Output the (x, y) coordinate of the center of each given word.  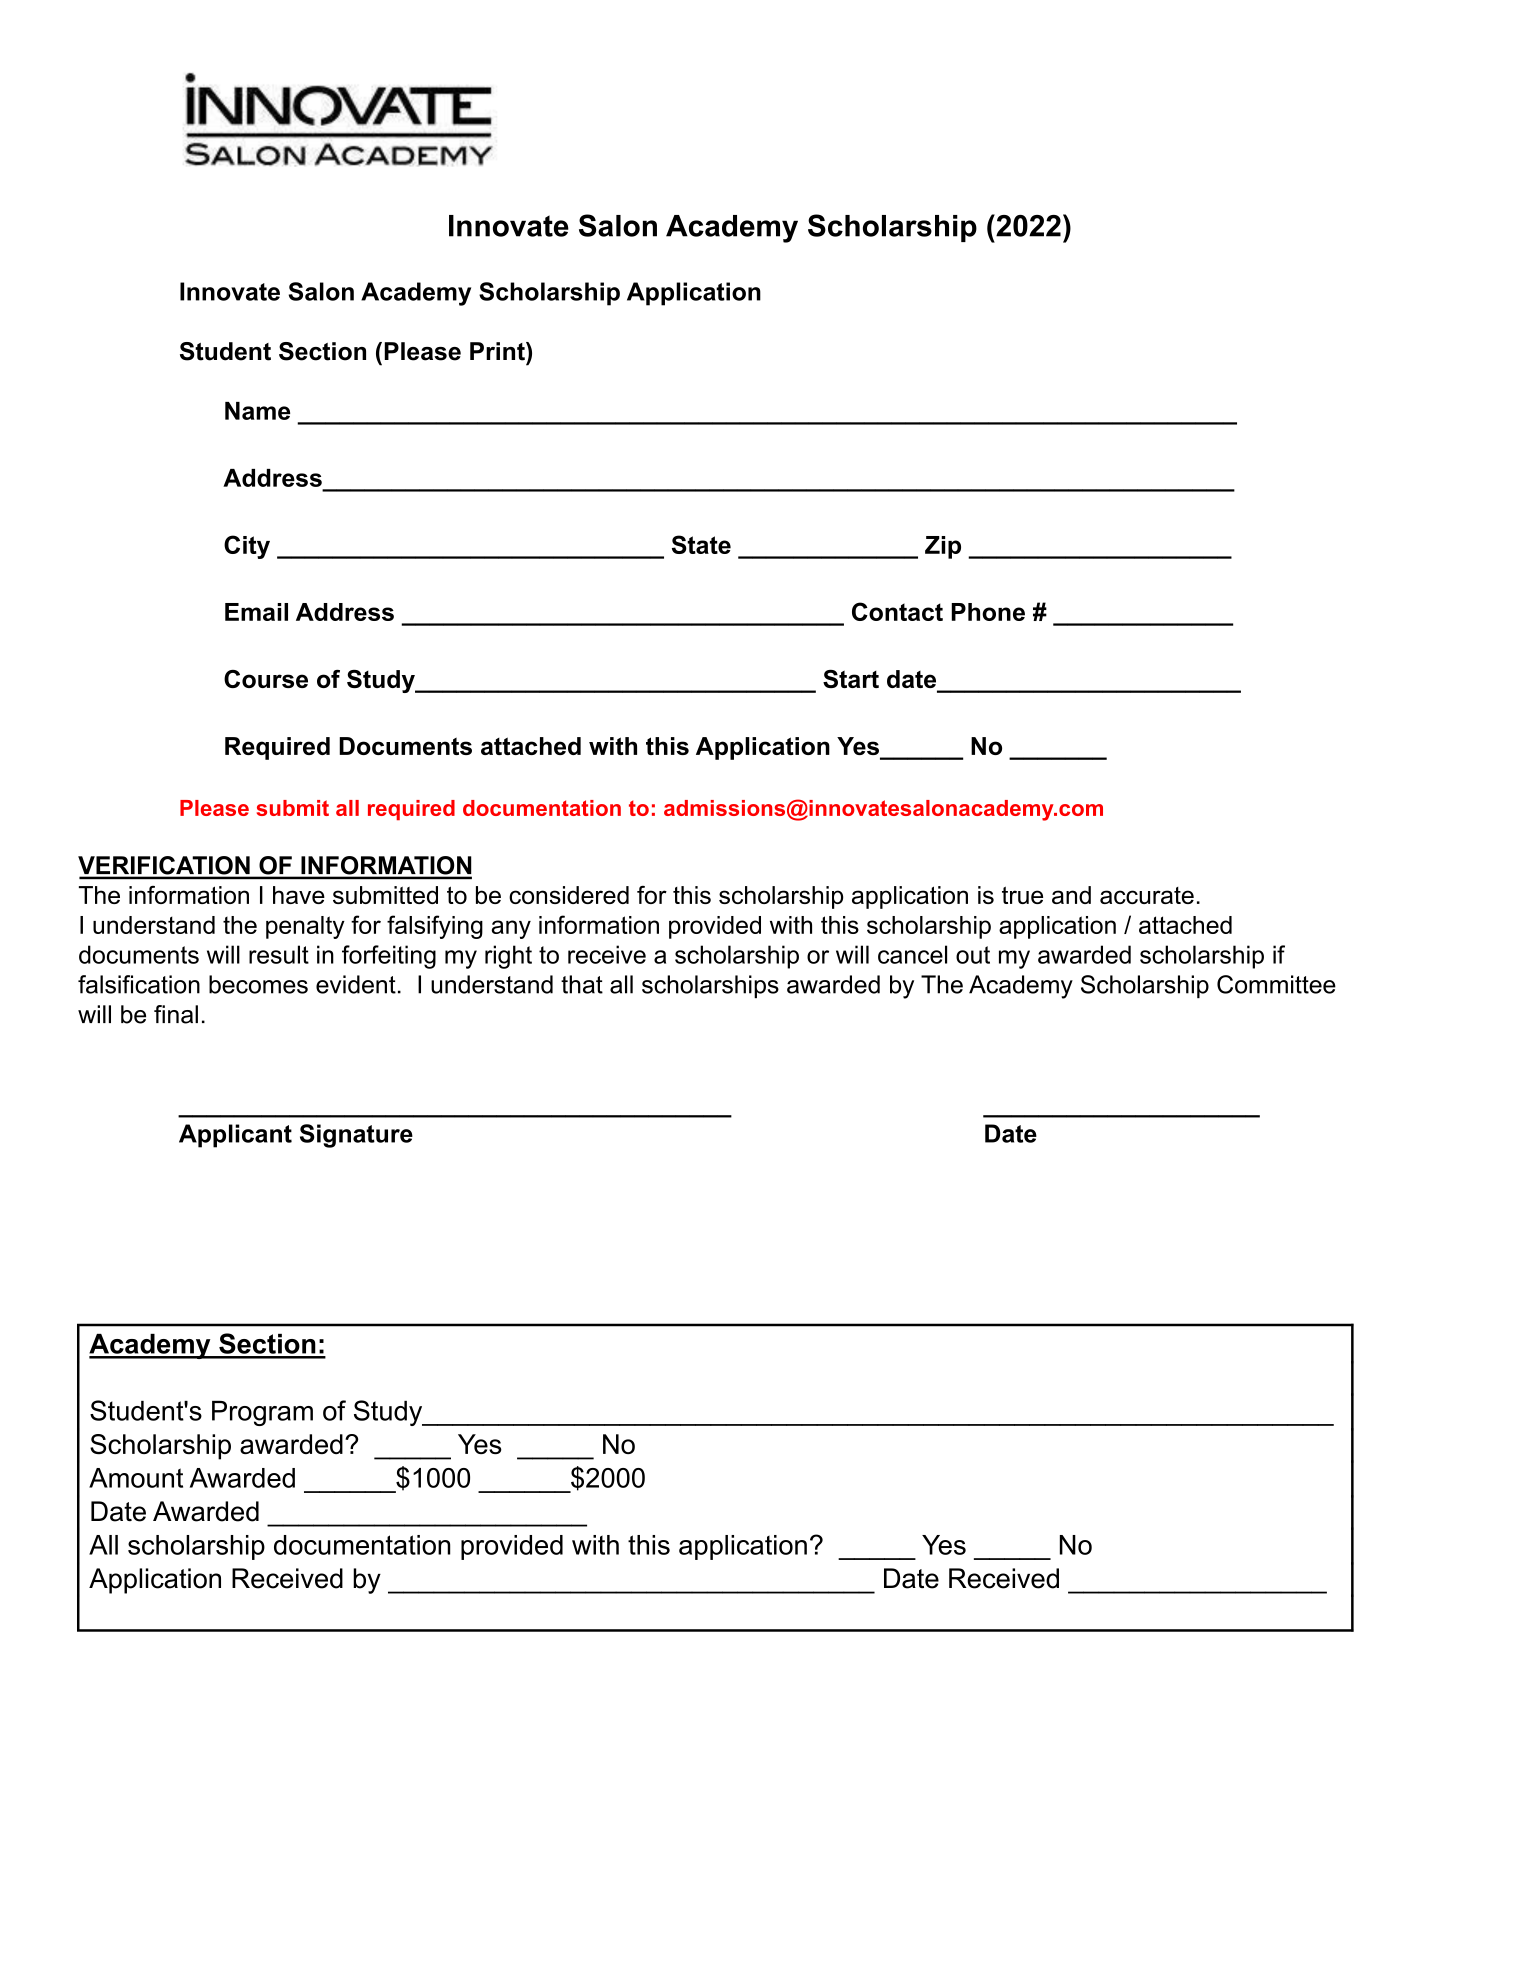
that (582, 984)
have (299, 895)
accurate (1147, 895)
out (973, 955)
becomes (258, 984)
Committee (1276, 984)
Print (498, 351)
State (701, 544)
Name (257, 411)
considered (569, 895)
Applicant (235, 1136)
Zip (943, 547)
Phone (988, 612)
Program (262, 1413)
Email (256, 612)
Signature (356, 1136)
